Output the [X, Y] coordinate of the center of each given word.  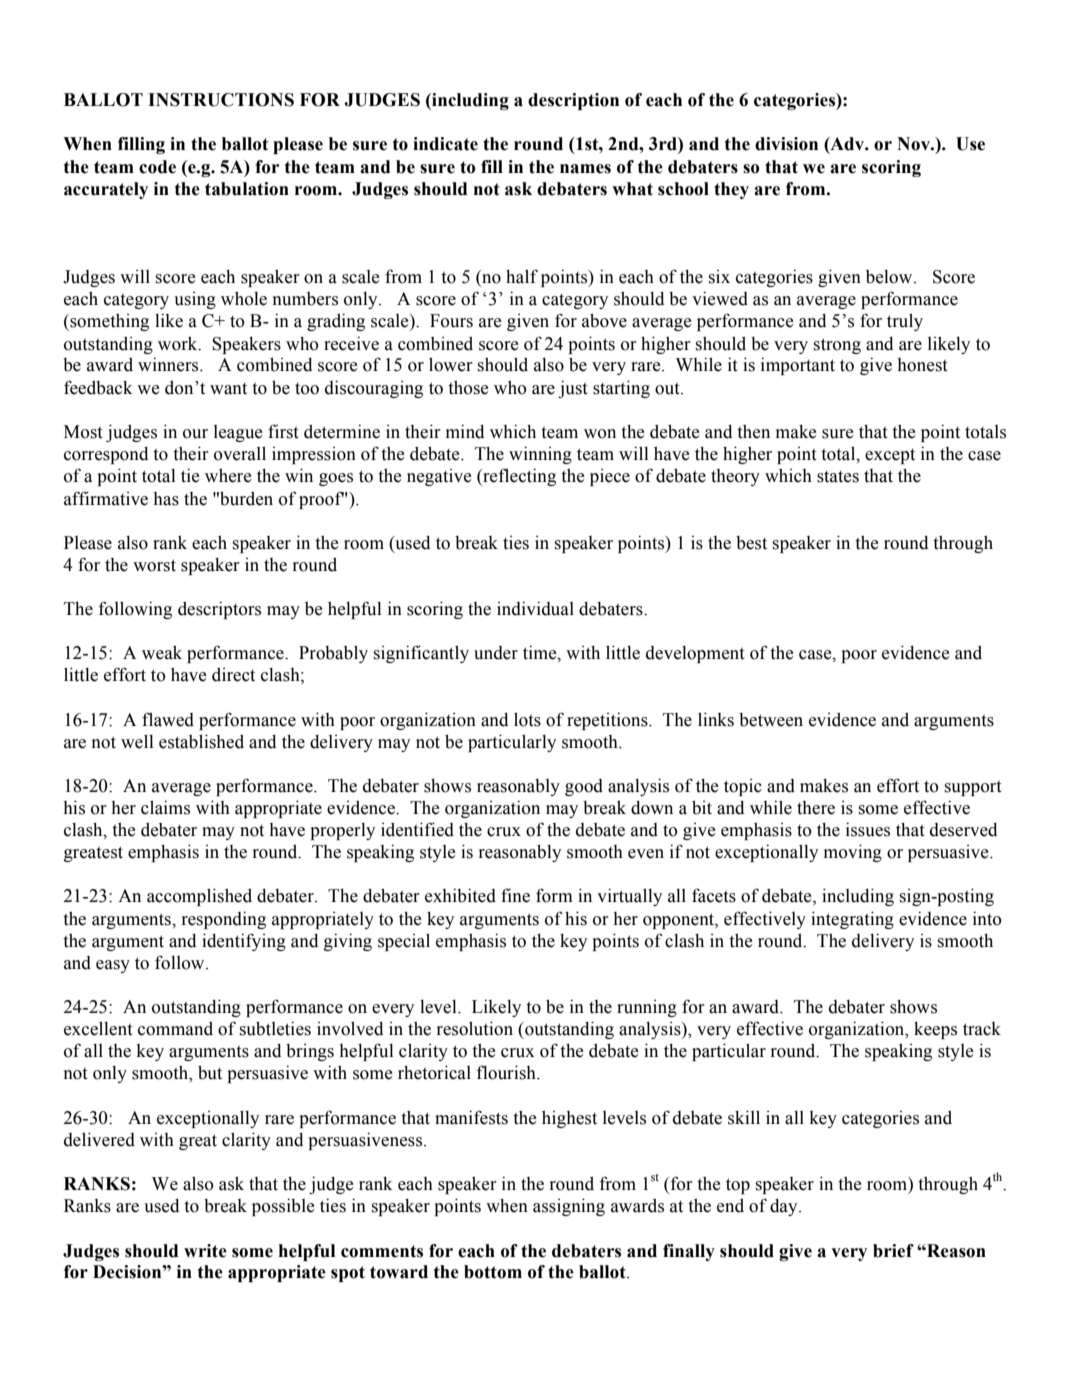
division [786, 144]
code [157, 167]
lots [527, 719]
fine [515, 895]
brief [893, 1251]
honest [922, 365]
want [228, 389]
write [205, 1251]
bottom [493, 1272]
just [573, 389]
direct [233, 675]
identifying [244, 942]
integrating [852, 920]
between [771, 720]
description [573, 101]
